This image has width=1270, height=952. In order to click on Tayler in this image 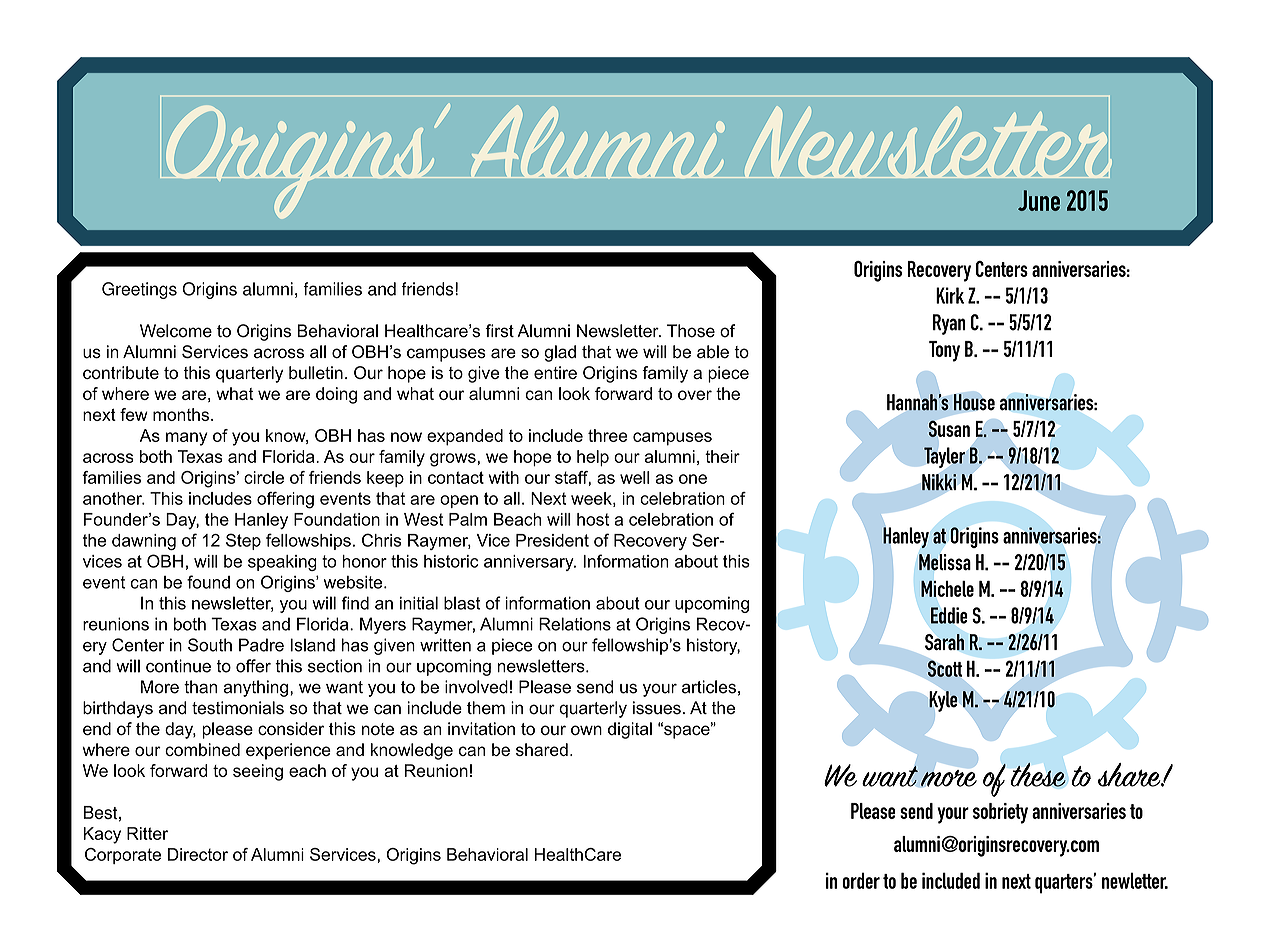, I will do `click(944, 457)`.
